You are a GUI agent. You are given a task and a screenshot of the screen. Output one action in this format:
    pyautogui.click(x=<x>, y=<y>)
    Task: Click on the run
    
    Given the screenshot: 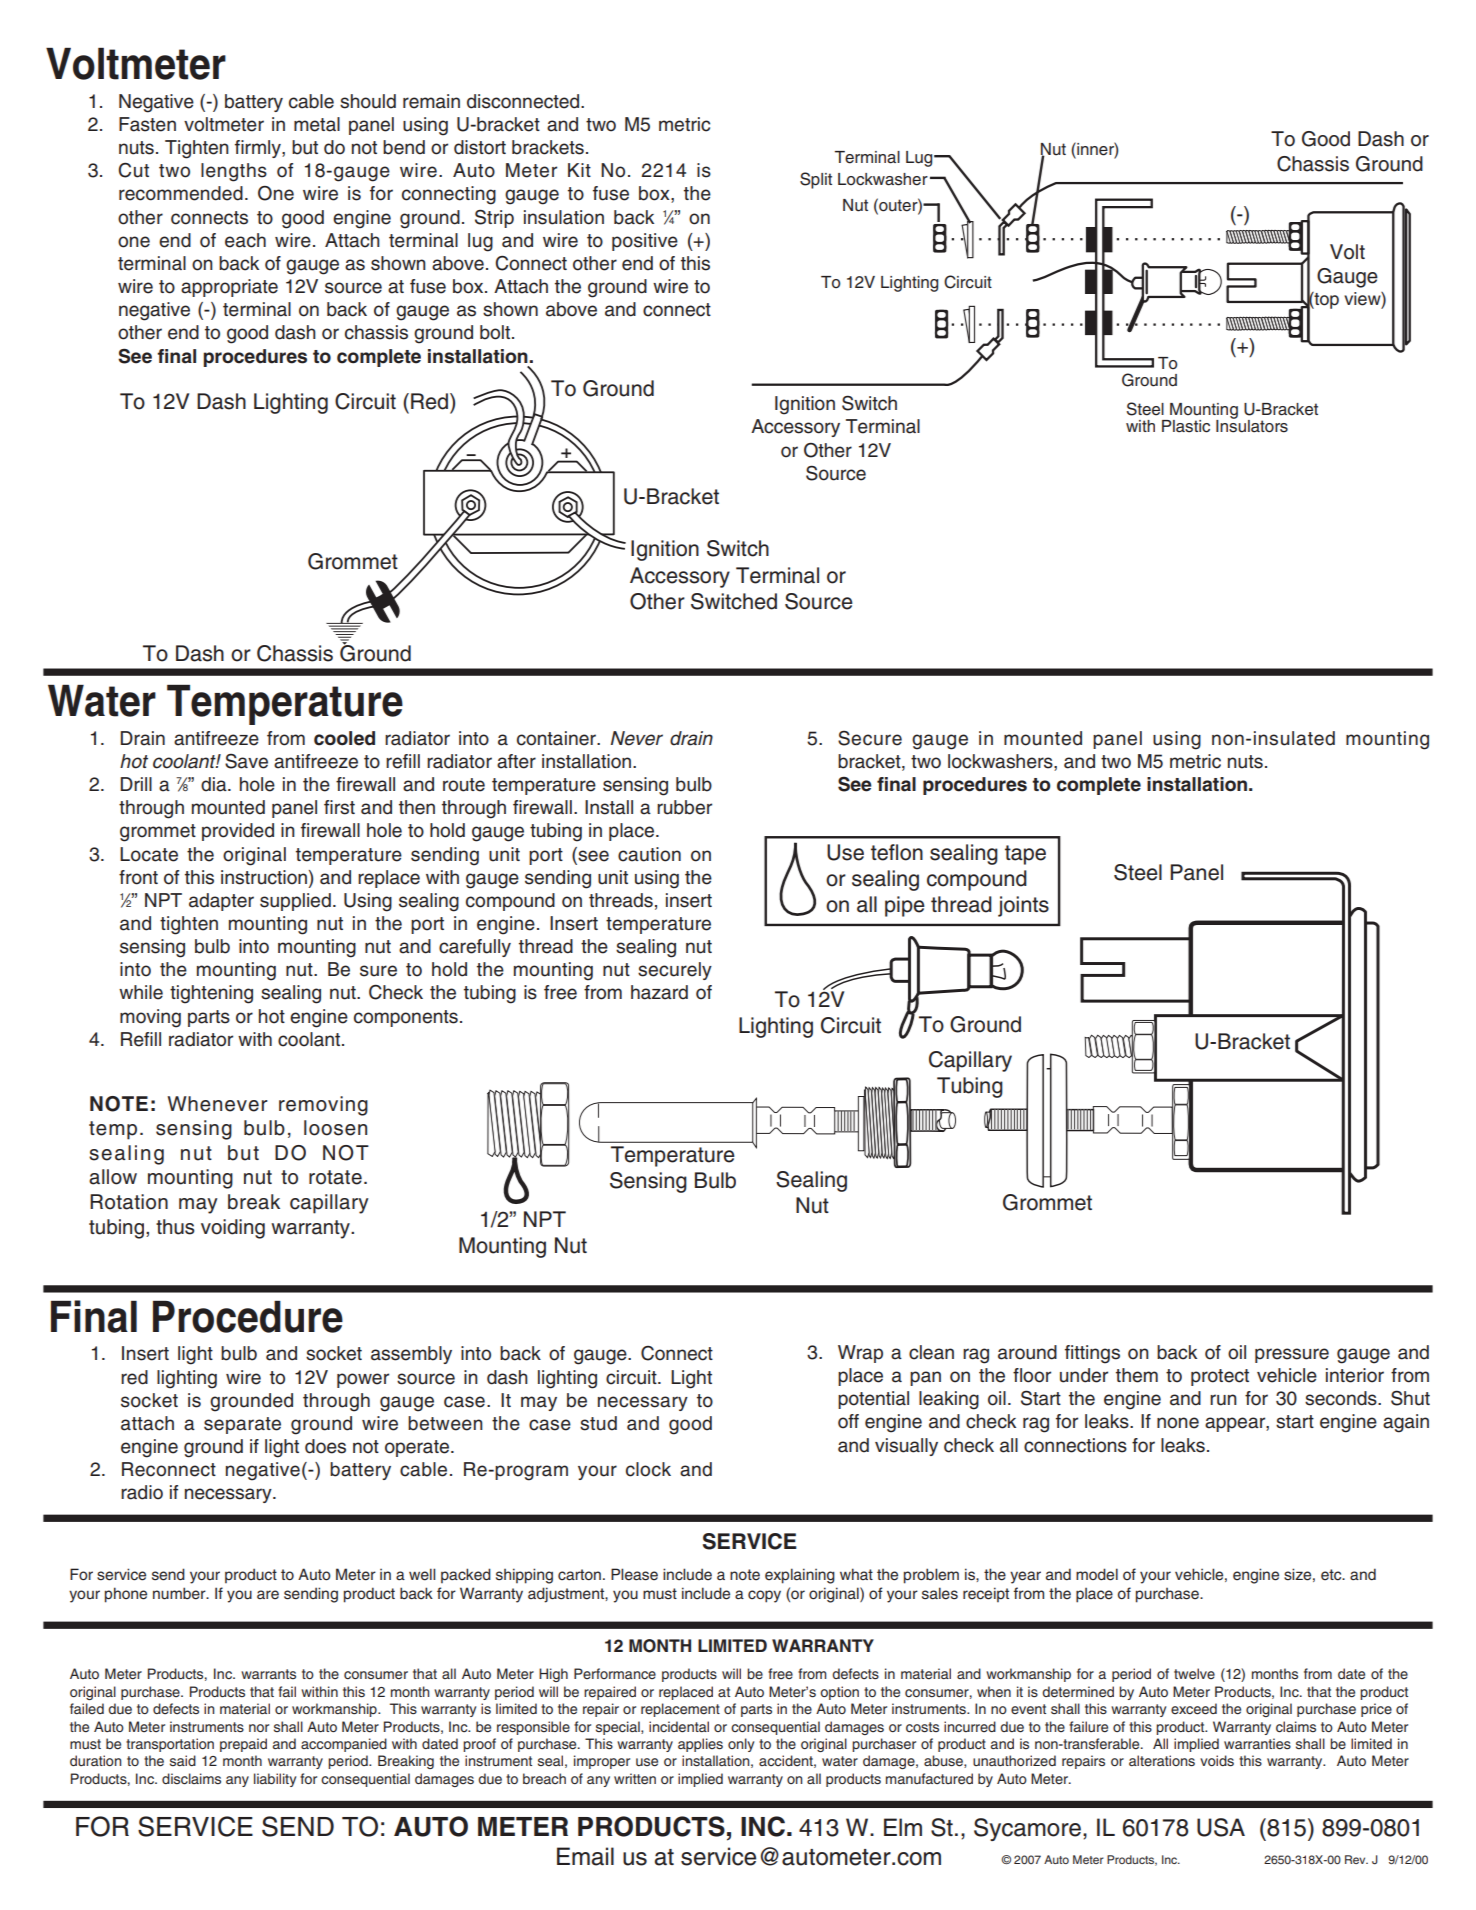 What is the action you would take?
    pyautogui.click(x=1223, y=1400)
